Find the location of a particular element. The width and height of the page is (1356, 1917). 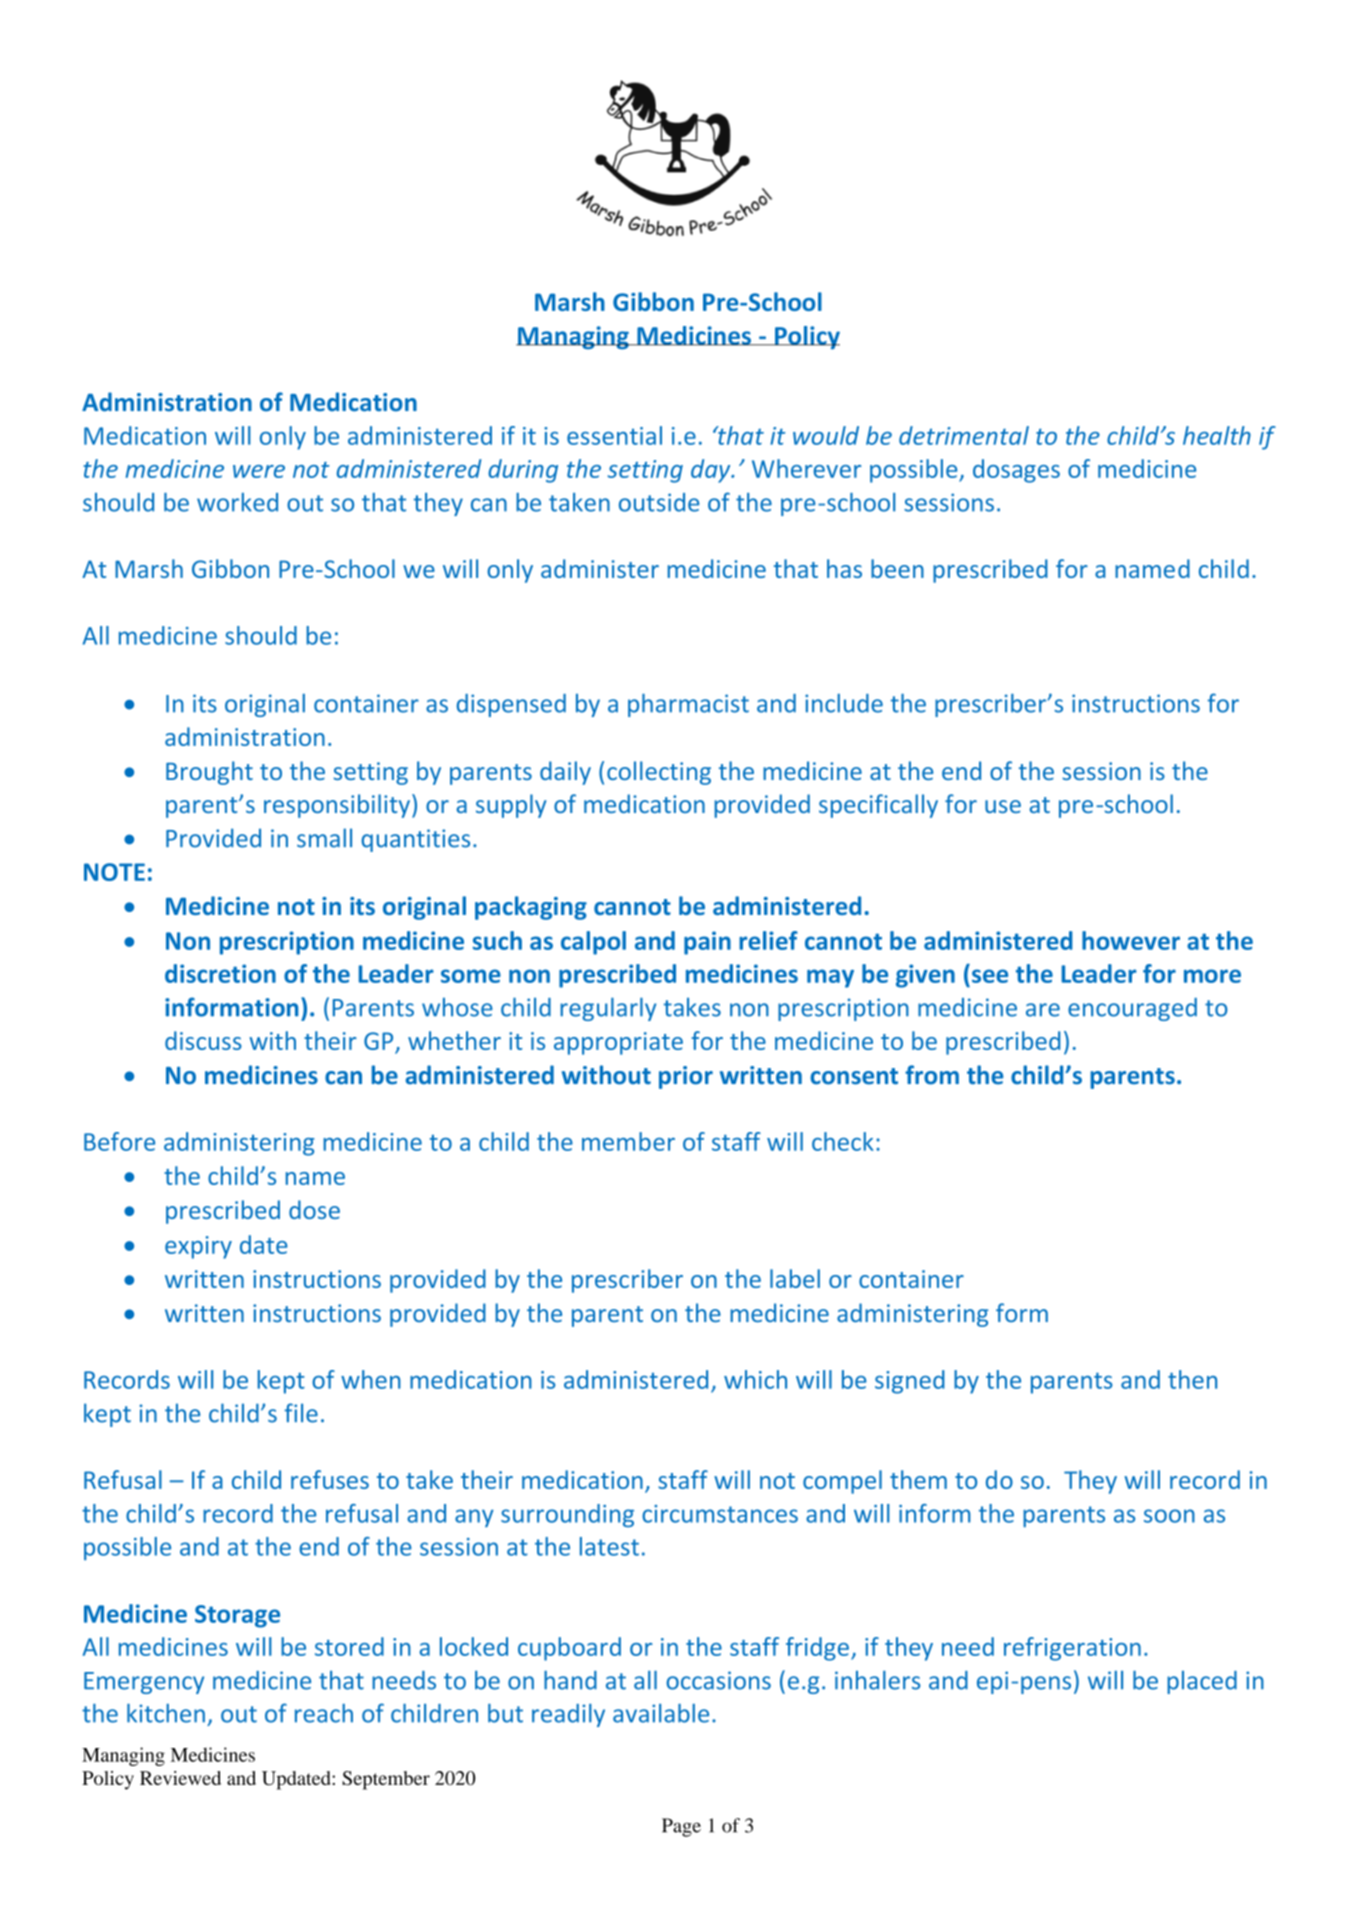

pain is located at coordinates (707, 943).
